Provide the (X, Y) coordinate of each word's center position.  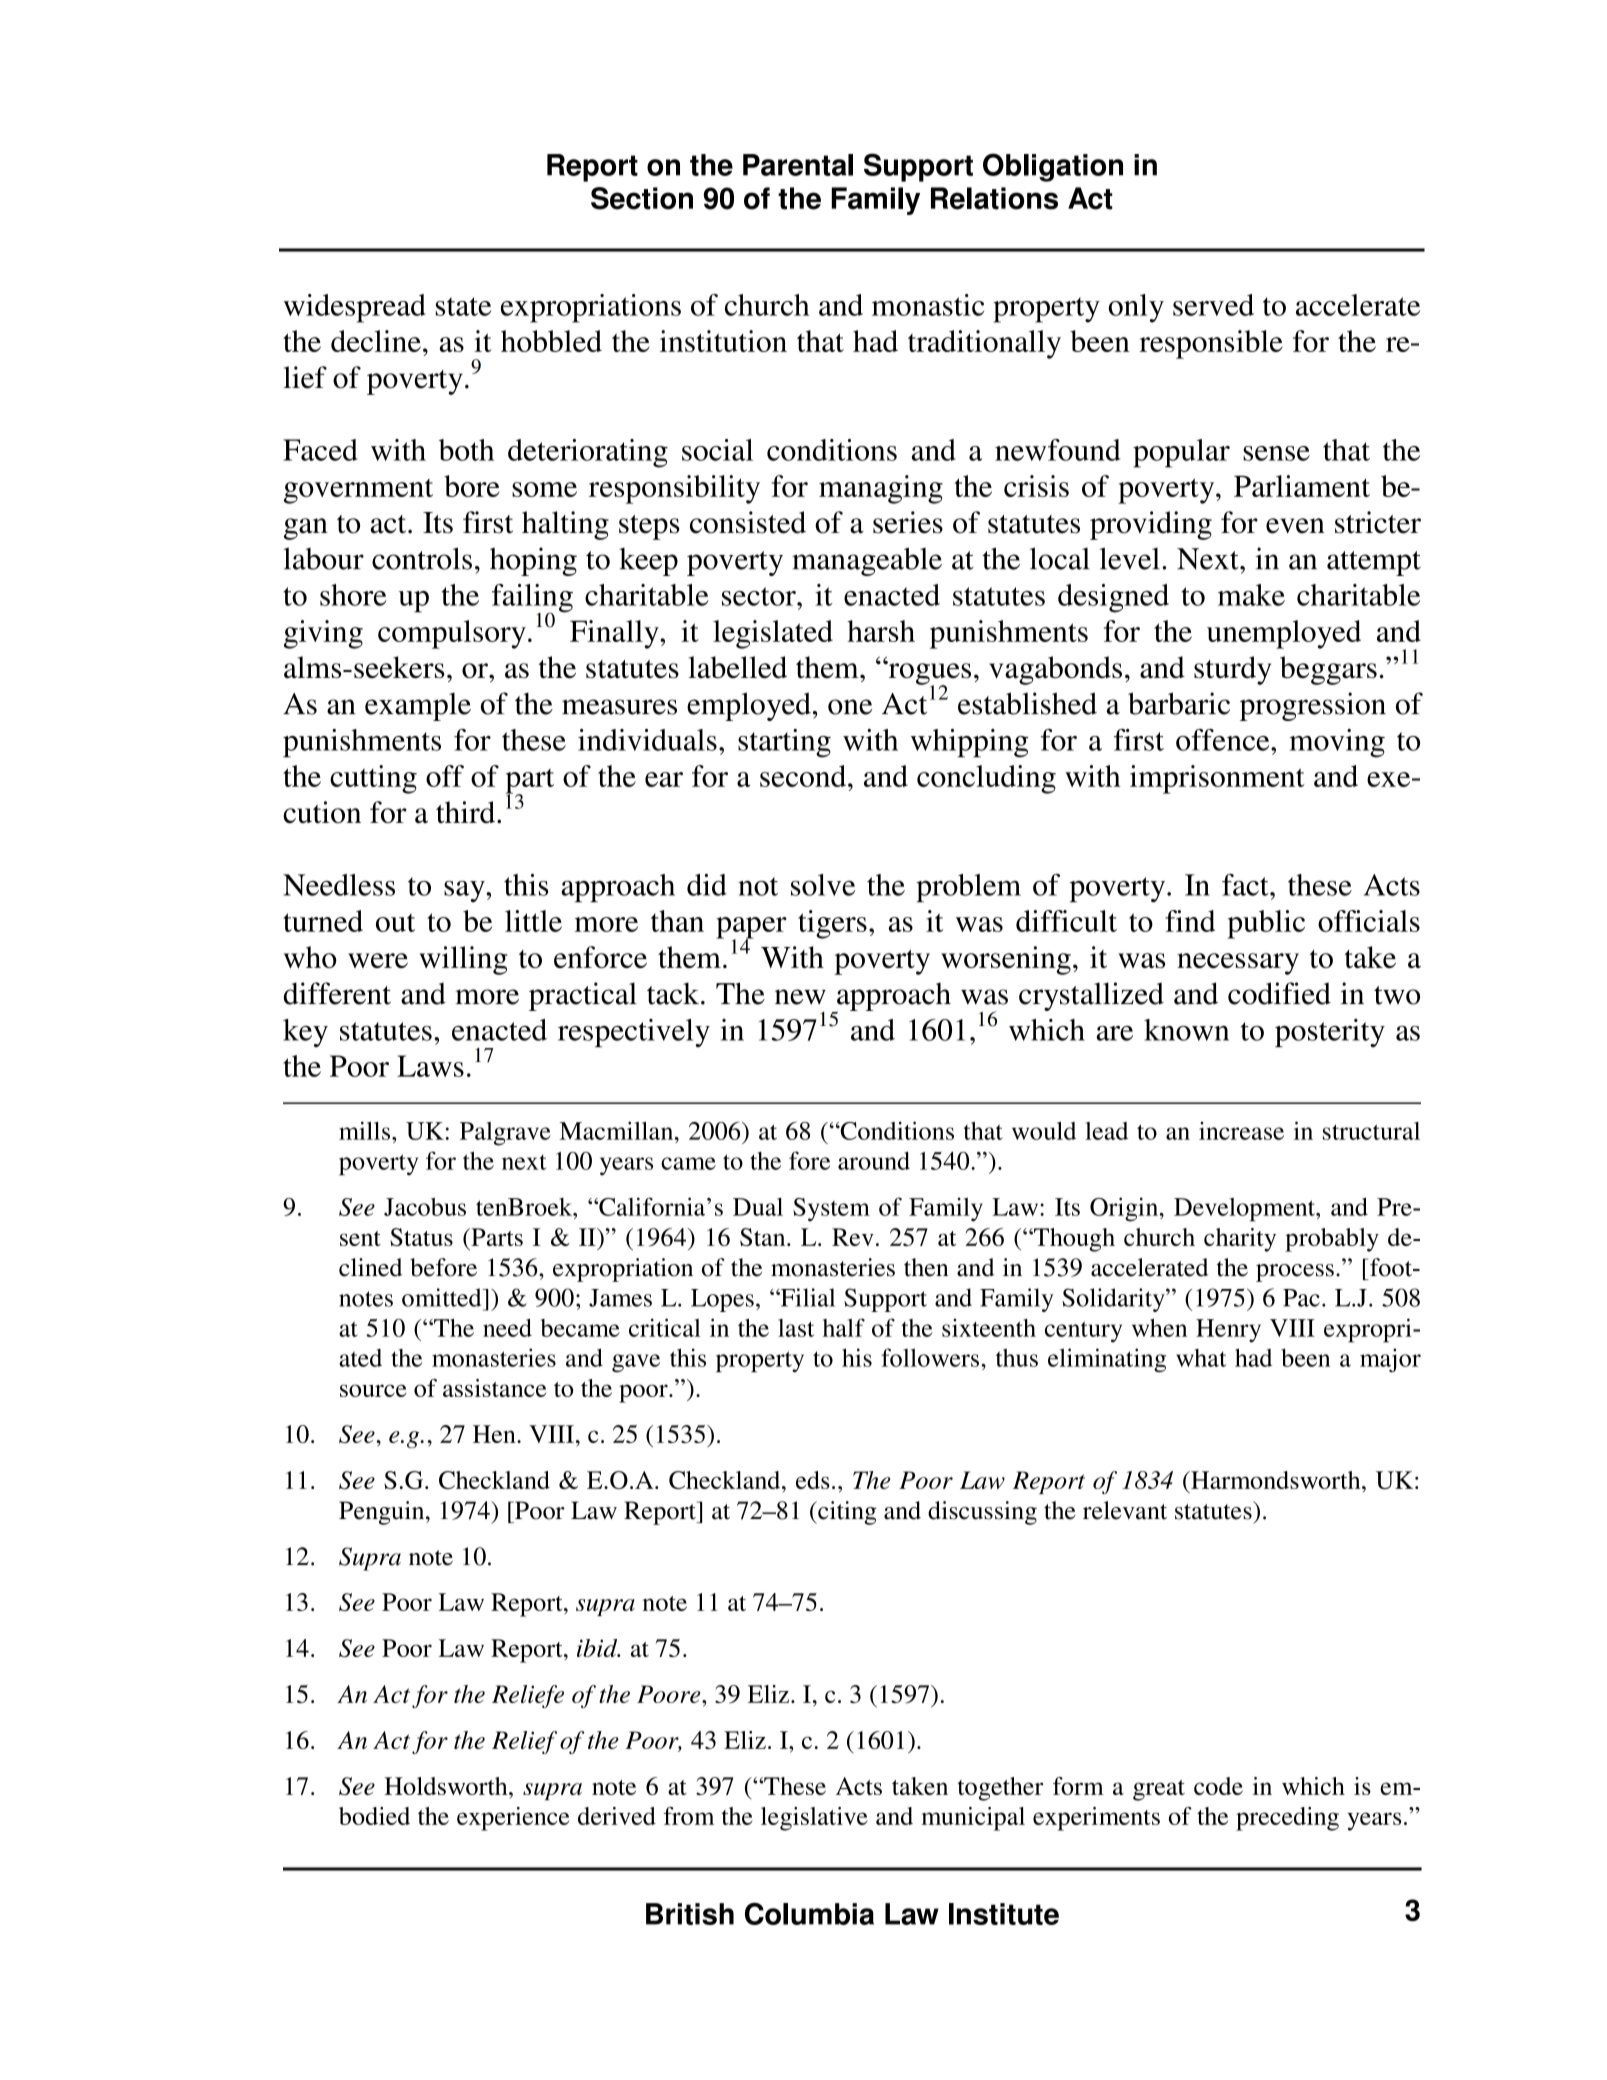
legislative (814, 1819)
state (463, 306)
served (1213, 305)
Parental (798, 165)
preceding (1287, 1819)
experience (513, 1819)
